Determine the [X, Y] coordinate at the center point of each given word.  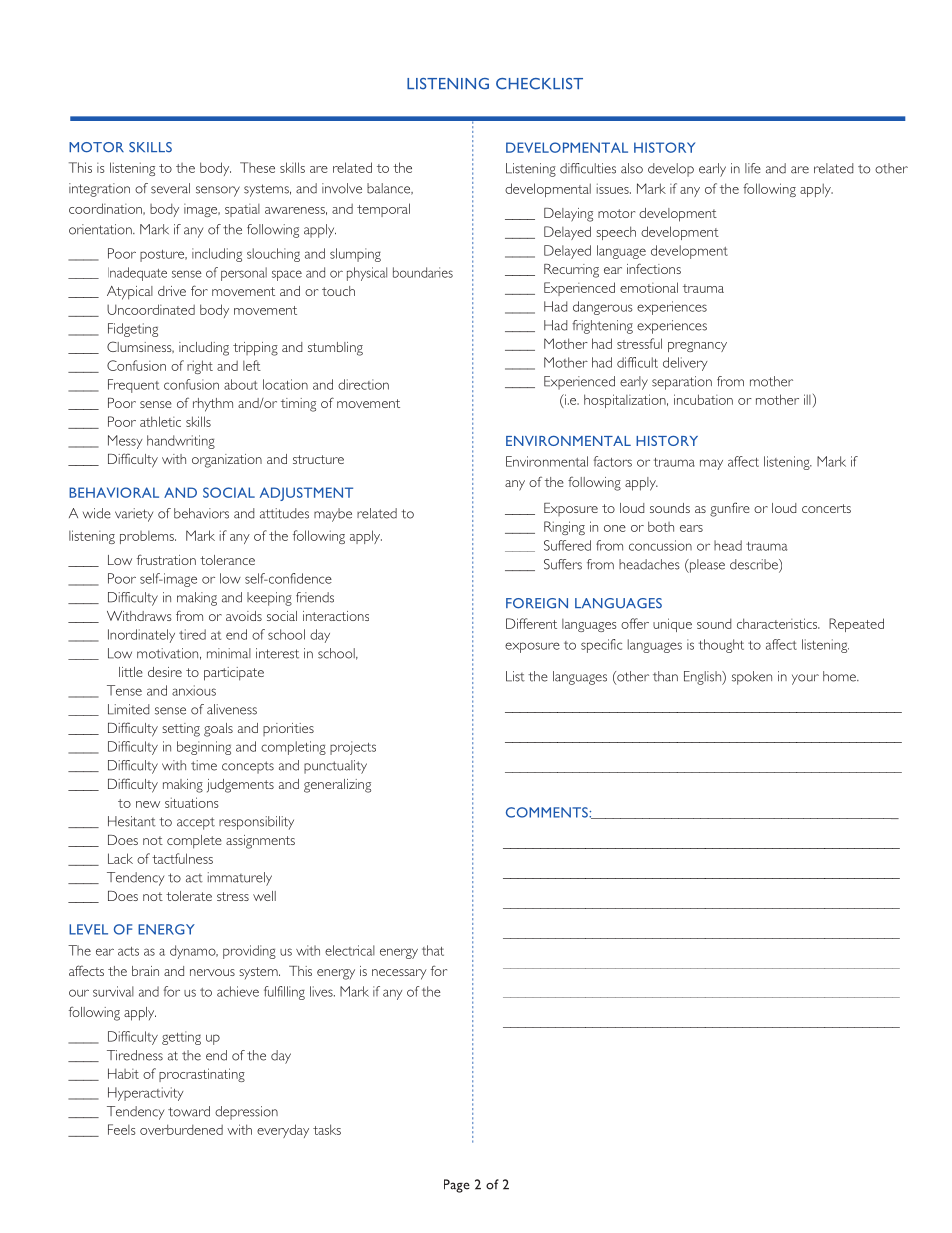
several [170, 188]
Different [531, 623]
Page [457, 1186]
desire [165, 672]
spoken [752, 678]
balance [390, 189]
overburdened [181, 1129]
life [753, 168]
